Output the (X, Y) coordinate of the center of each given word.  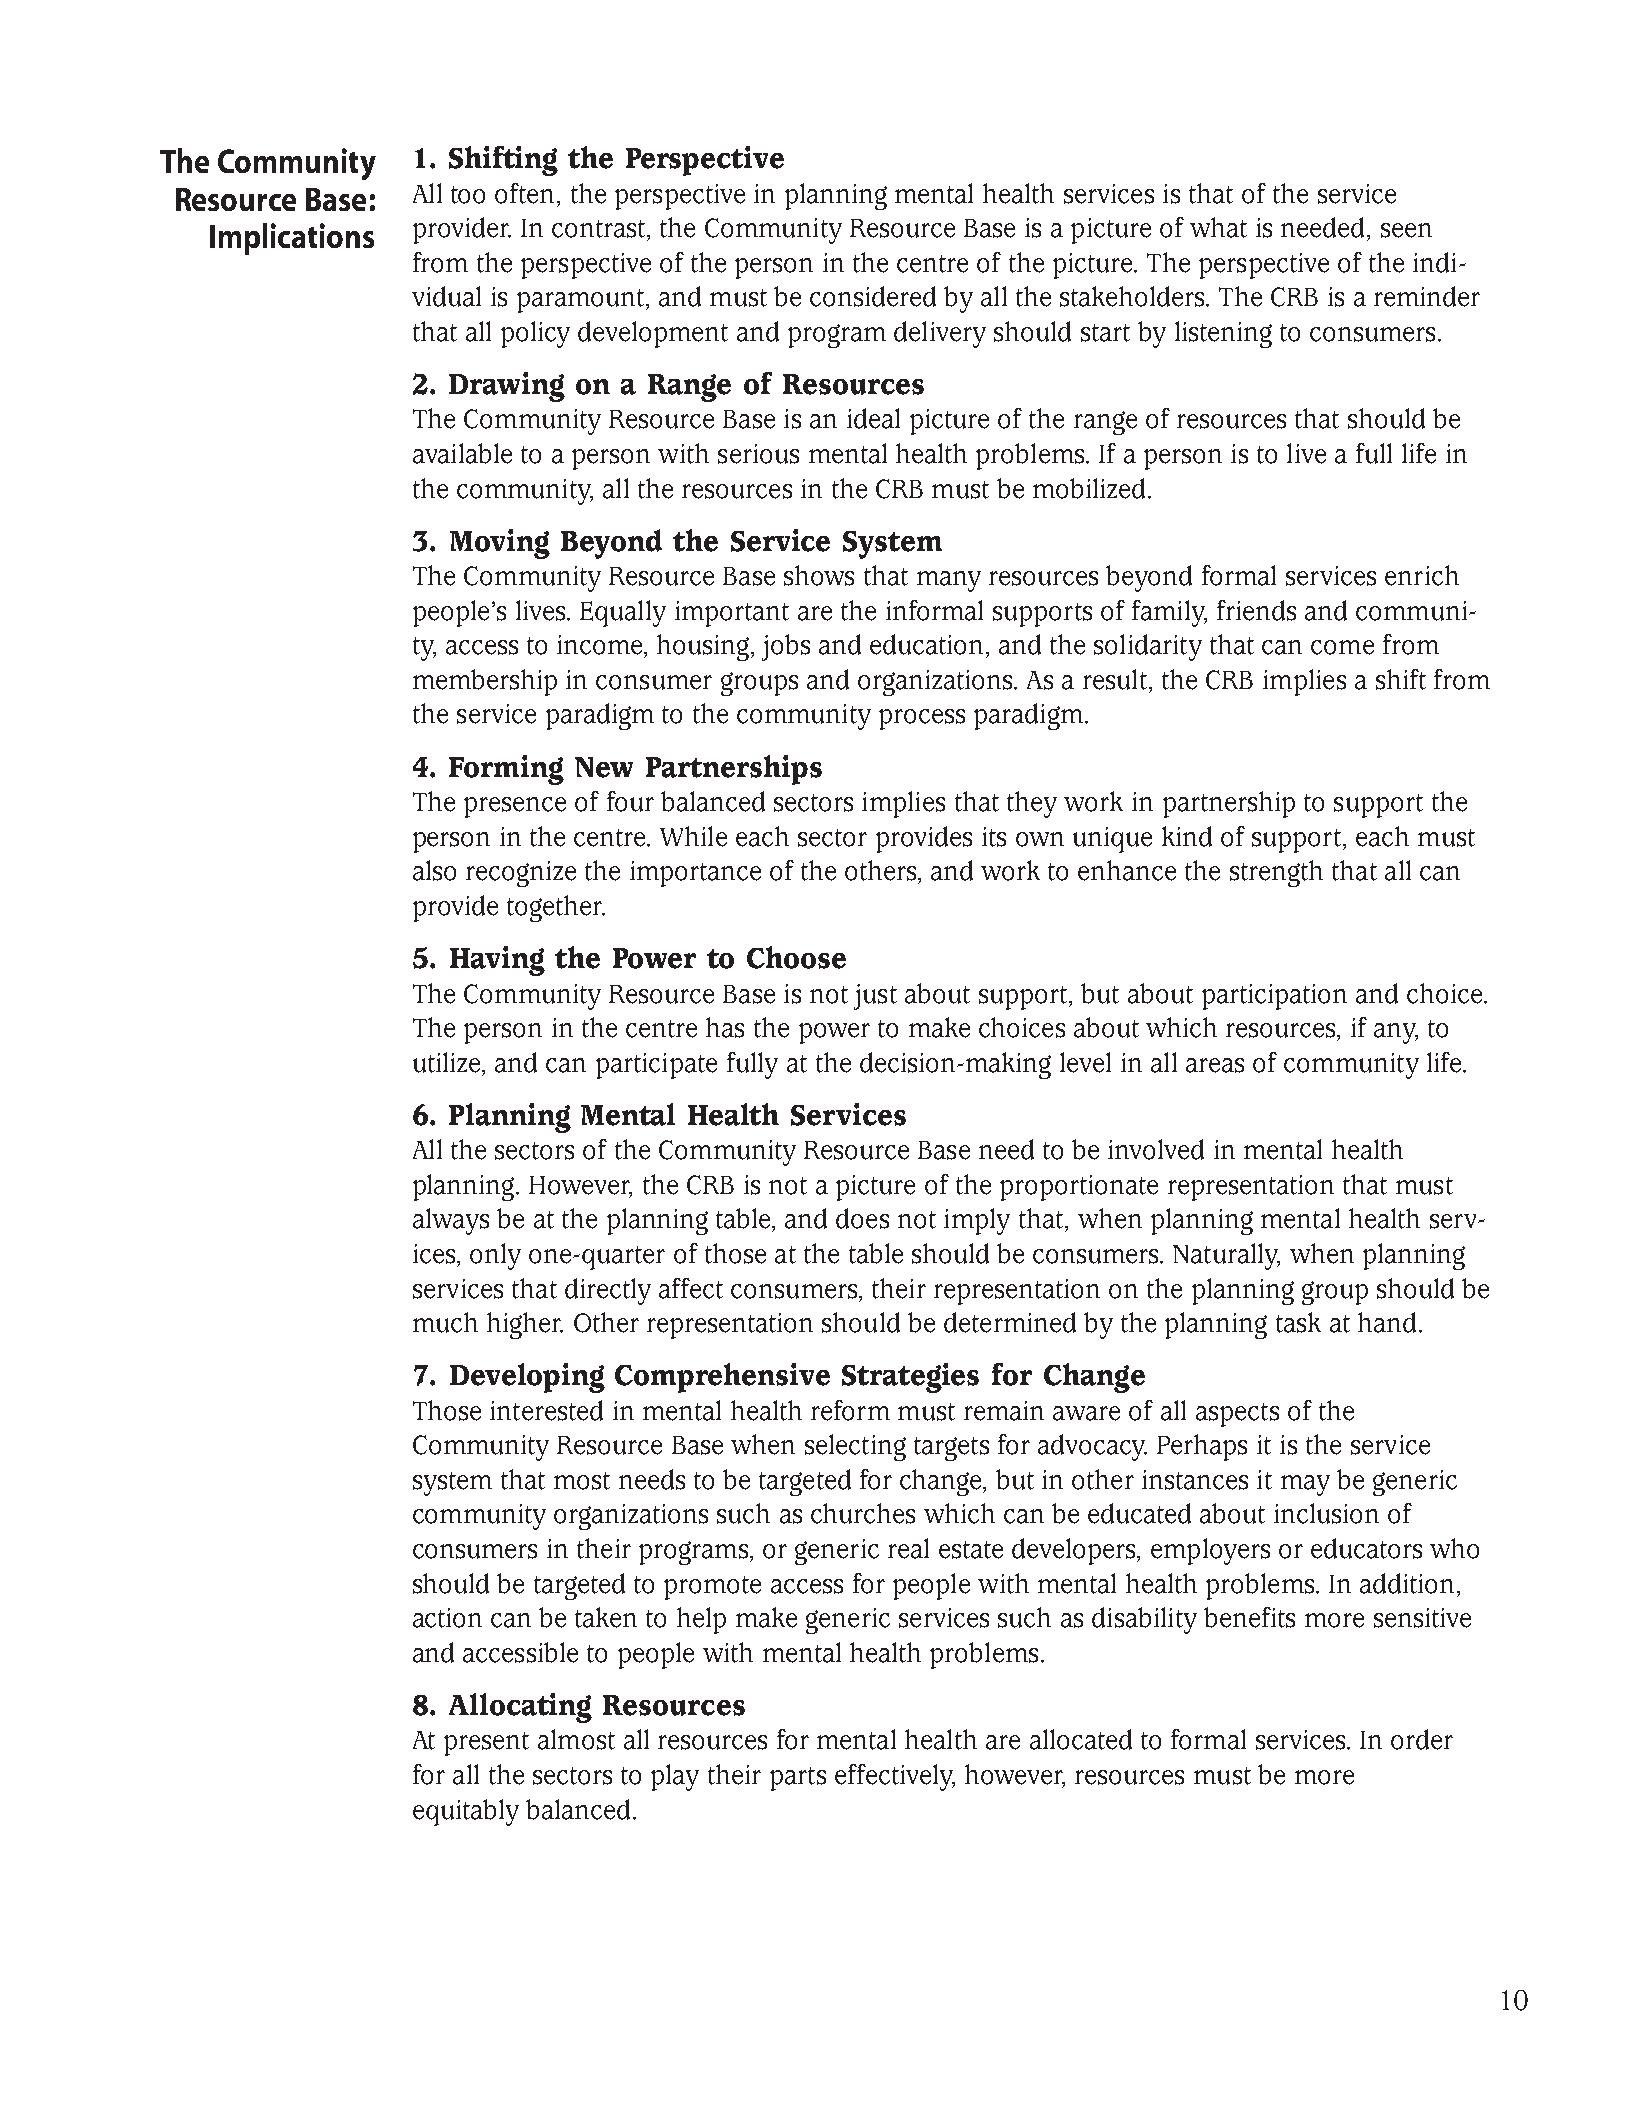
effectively (895, 1777)
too (468, 195)
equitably (466, 1812)
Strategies (910, 1378)
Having (497, 961)
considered (873, 296)
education (926, 644)
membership (485, 682)
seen (1406, 230)
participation (1274, 997)
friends (1256, 610)
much (445, 1322)
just (875, 997)
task (1298, 1322)
